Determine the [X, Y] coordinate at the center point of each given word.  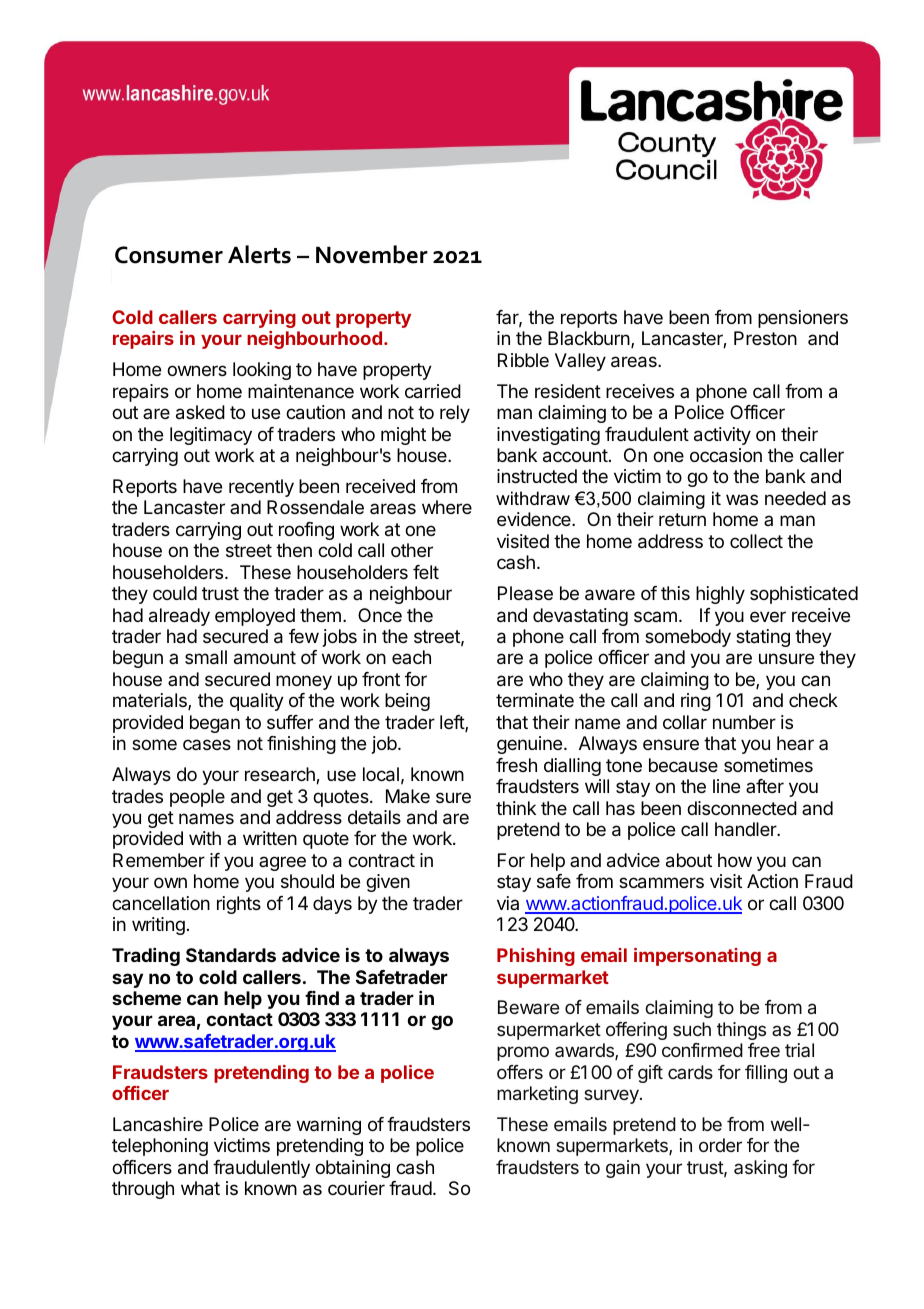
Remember [159, 860]
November [372, 254]
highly [720, 595]
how [735, 860]
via [508, 903]
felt [426, 572]
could [175, 593]
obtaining [352, 1169]
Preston [765, 338]
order [720, 1145]
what [200, 1188]
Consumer [169, 255]
